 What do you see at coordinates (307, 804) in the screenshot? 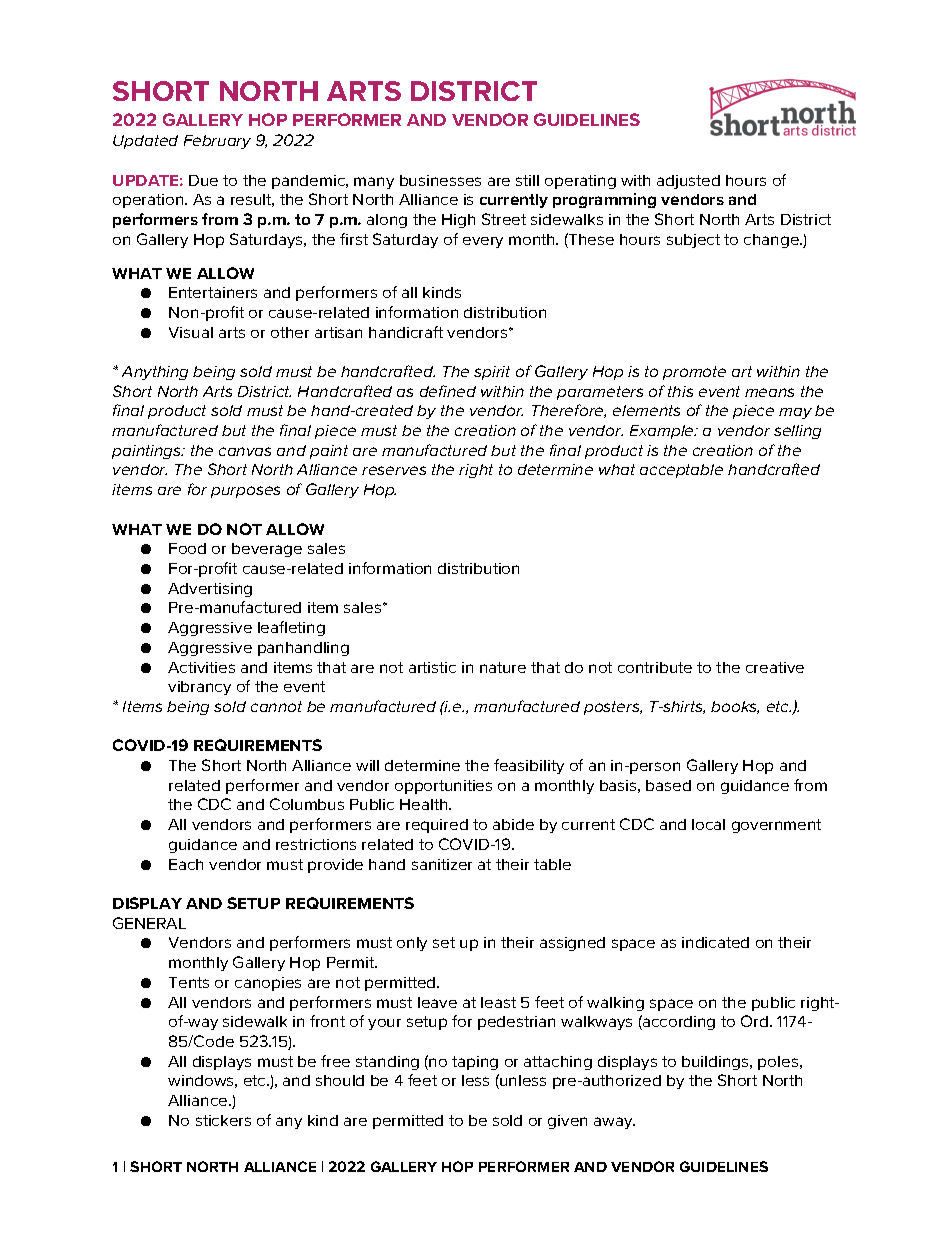
I see `Columbus` at bounding box center [307, 804].
